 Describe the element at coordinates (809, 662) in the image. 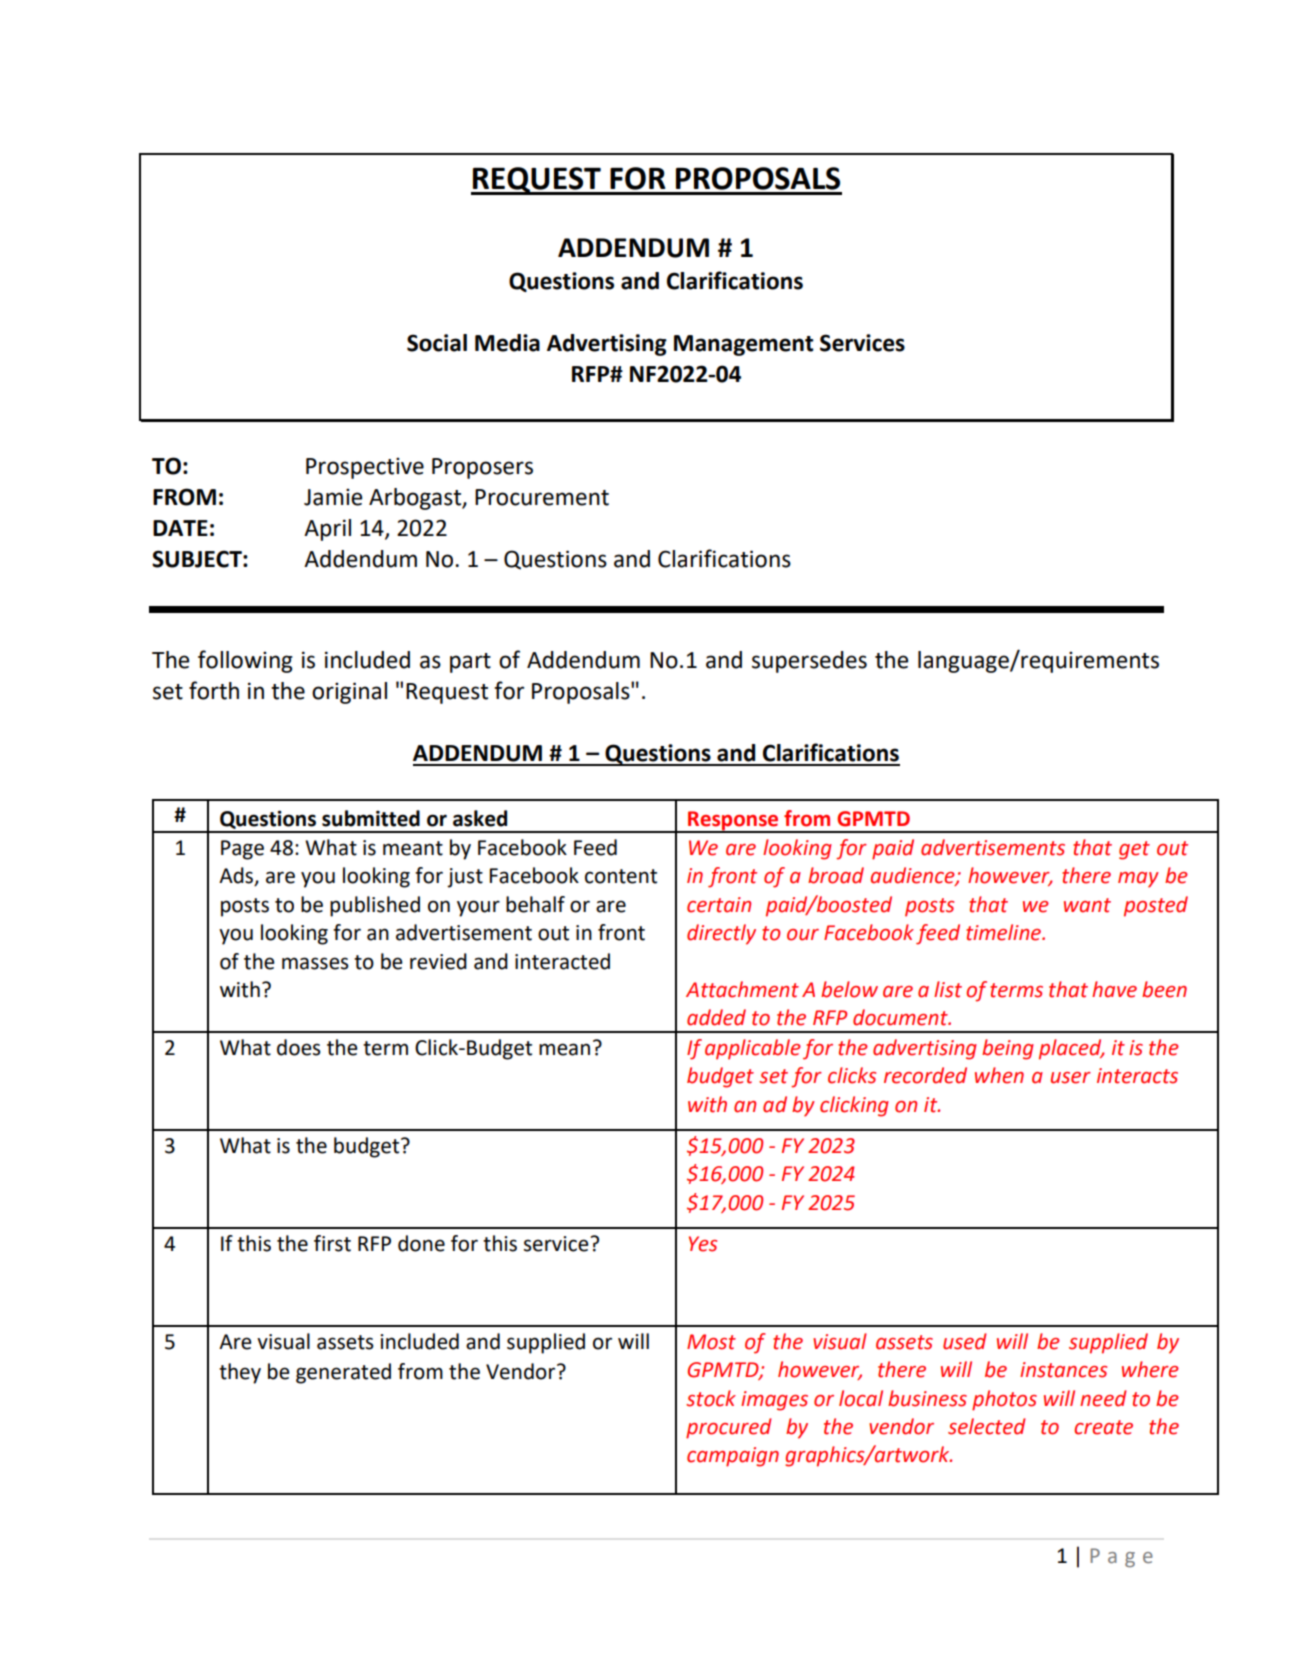

I see `supersedes` at that location.
